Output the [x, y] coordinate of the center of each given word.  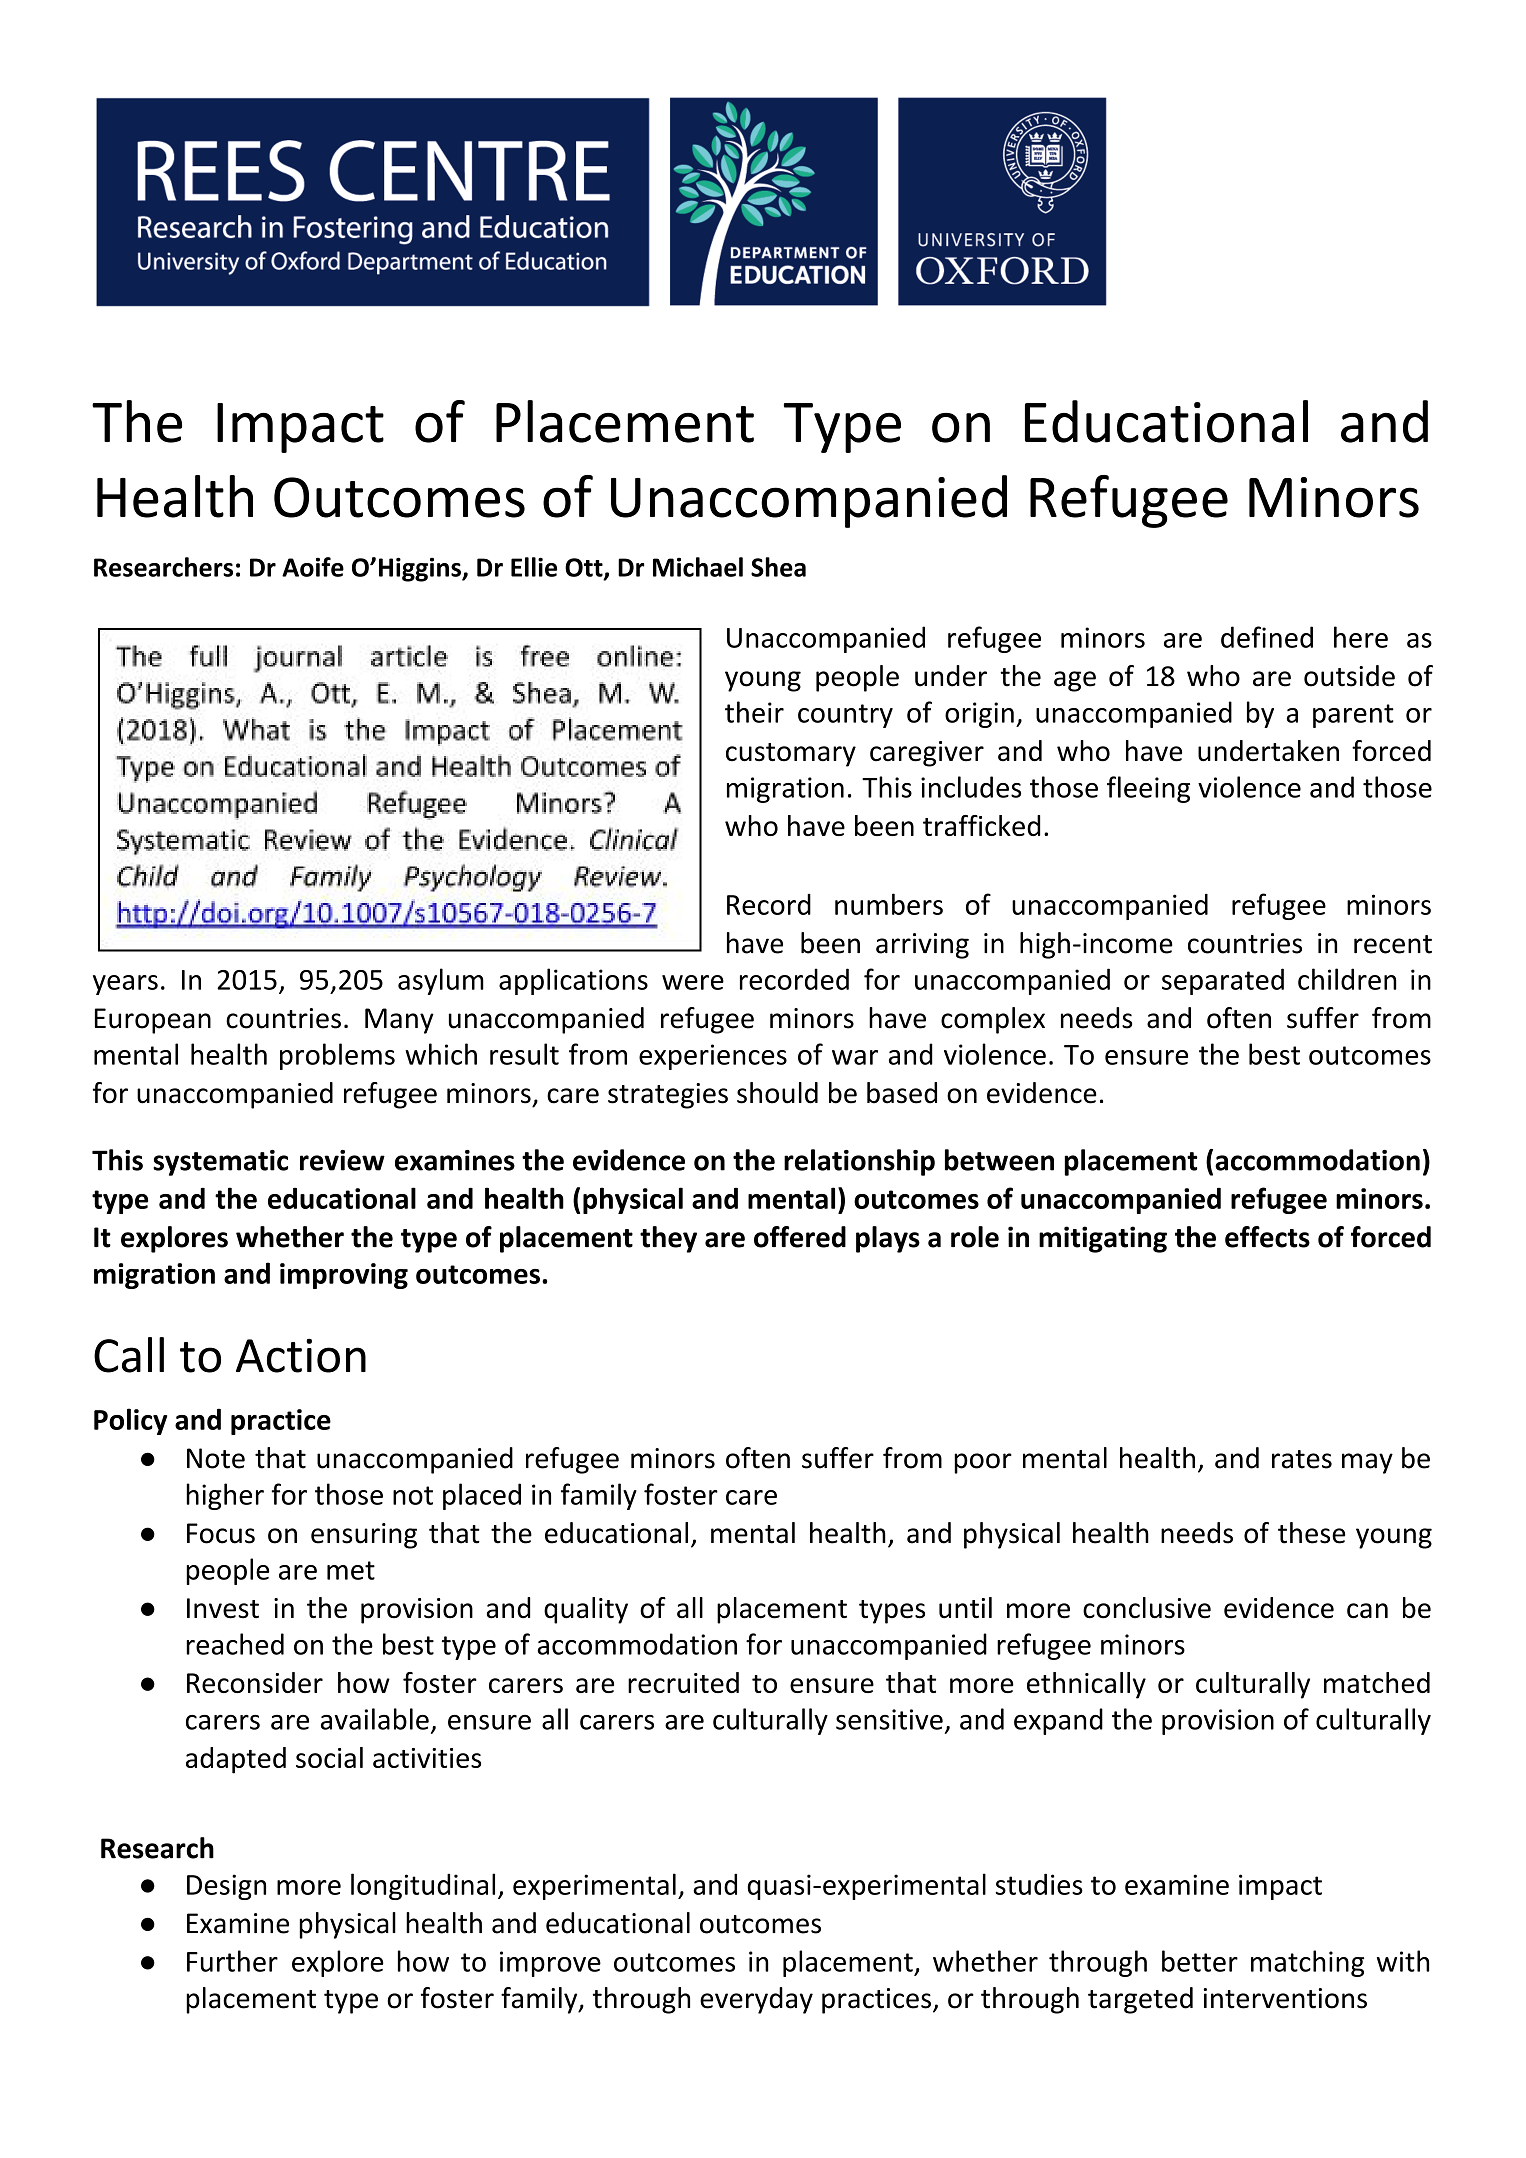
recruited [683, 1682]
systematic [220, 1163]
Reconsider [255, 1682]
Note [216, 1458]
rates [1302, 1459]
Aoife [313, 567]
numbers [889, 904]
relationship [859, 1162]
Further [232, 1961]
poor [983, 1463]
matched [1377, 1682]
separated [1223, 981]
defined [1267, 637]
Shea [778, 567]
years [125, 985]
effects [1267, 1237]
